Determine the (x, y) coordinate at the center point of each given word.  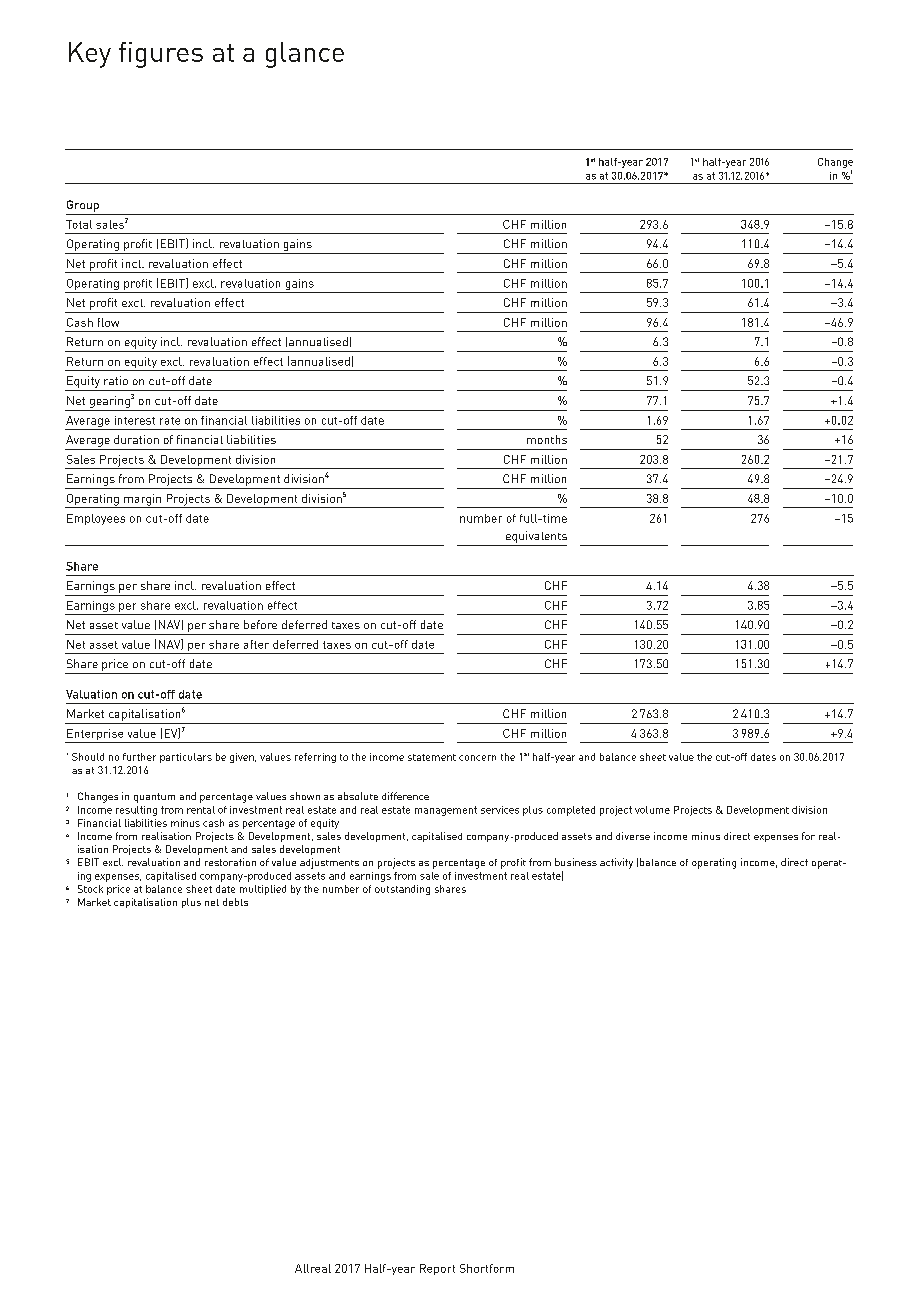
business (576, 862)
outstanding (402, 890)
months (547, 439)
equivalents (536, 537)
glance (305, 55)
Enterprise (95, 736)
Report (437, 1269)
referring (315, 758)
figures (161, 55)
